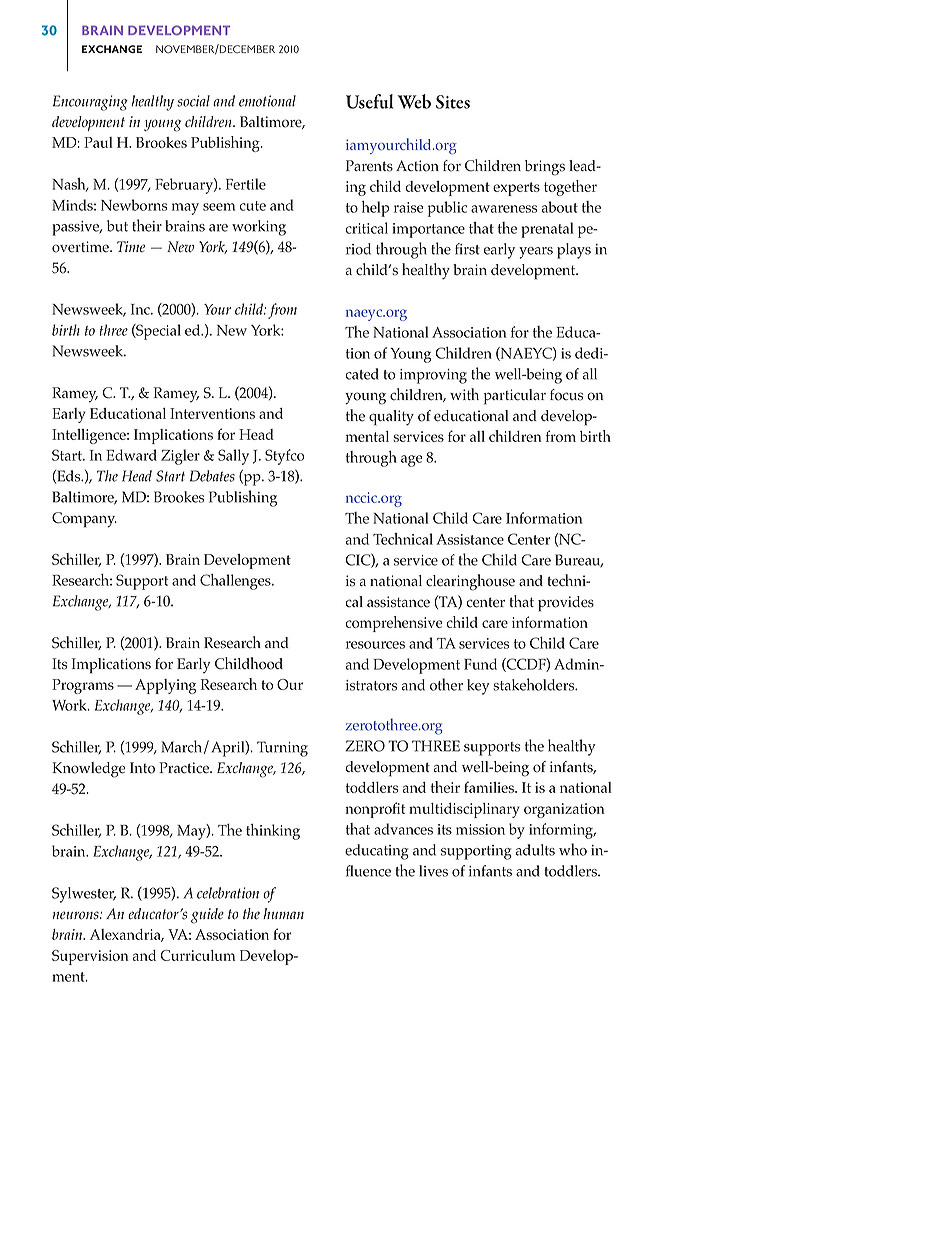 Image resolution: width=952 pixels, height=1241 pixels. I want to click on Supervision, so click(90, 957).
